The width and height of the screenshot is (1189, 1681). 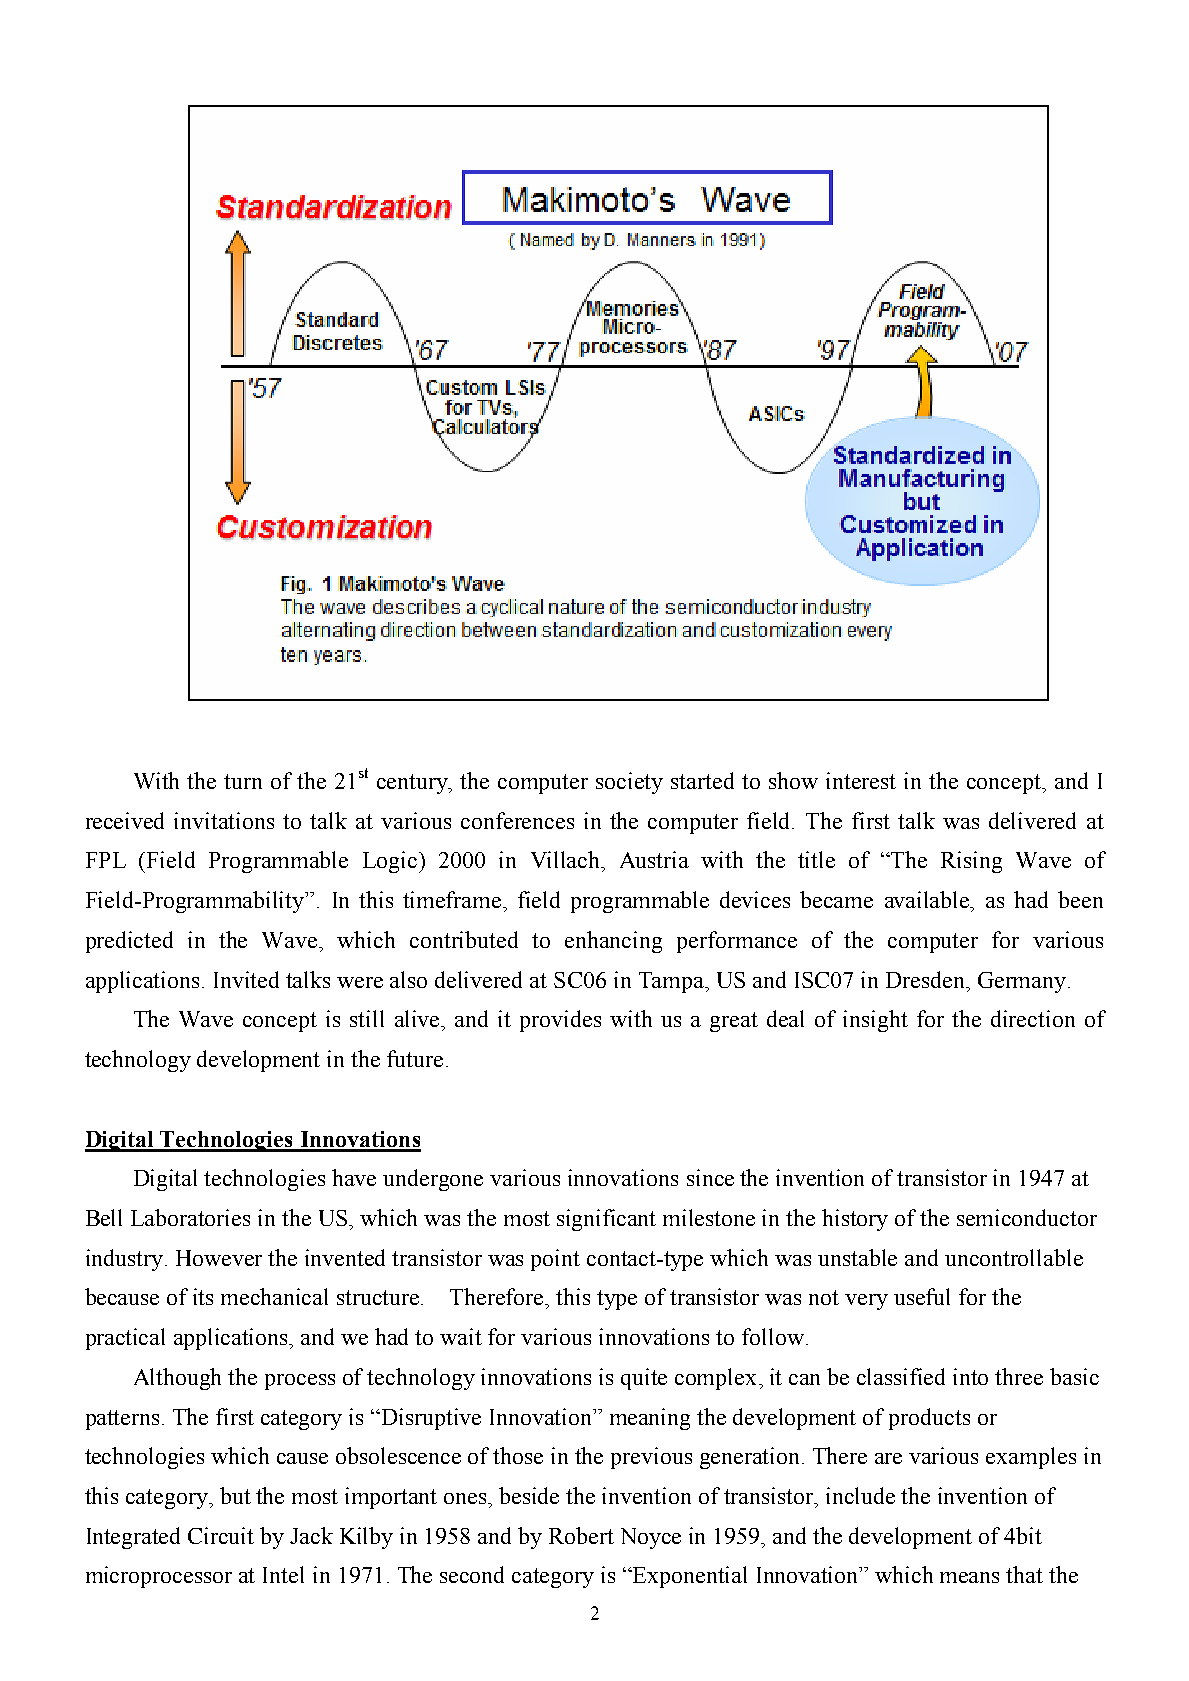 I want to click on invitations, so click(x=224, y=820).
